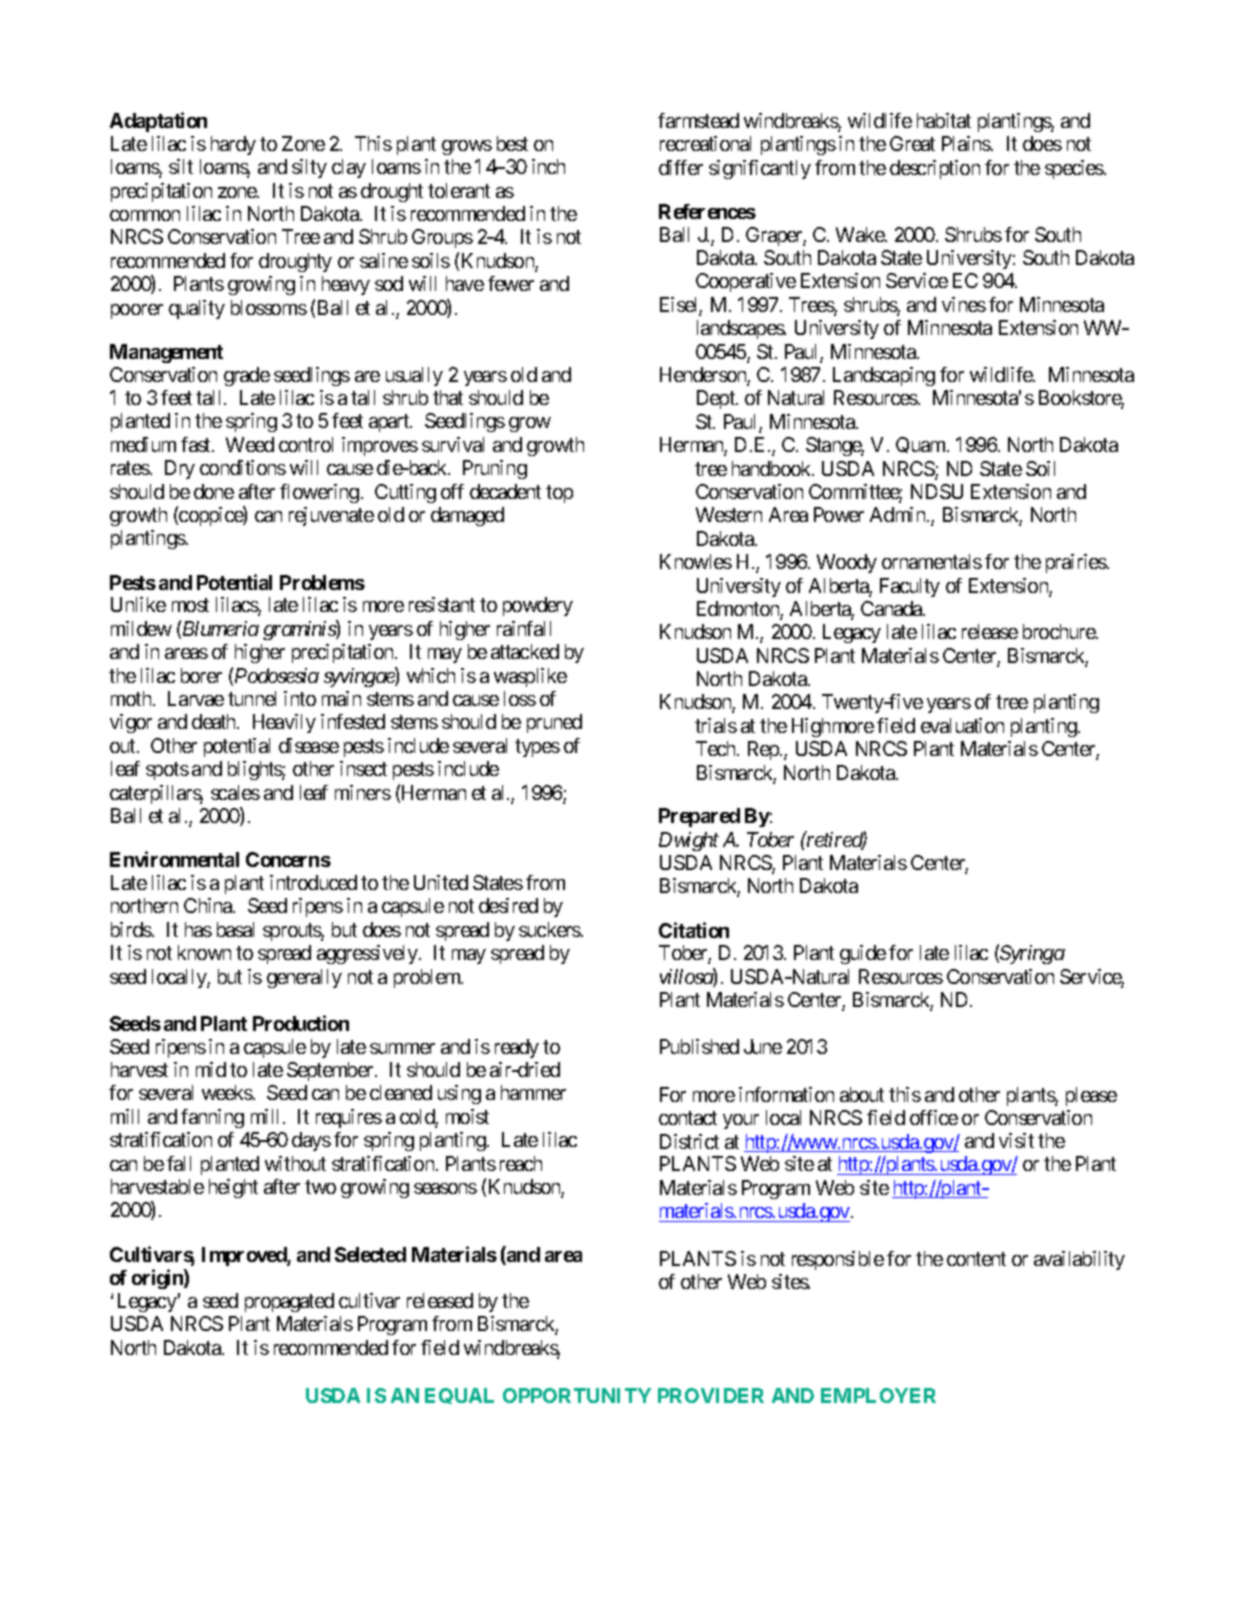 The height and width of the image is (1610, 1244). I want to click on Dept, so click(717, 399).
